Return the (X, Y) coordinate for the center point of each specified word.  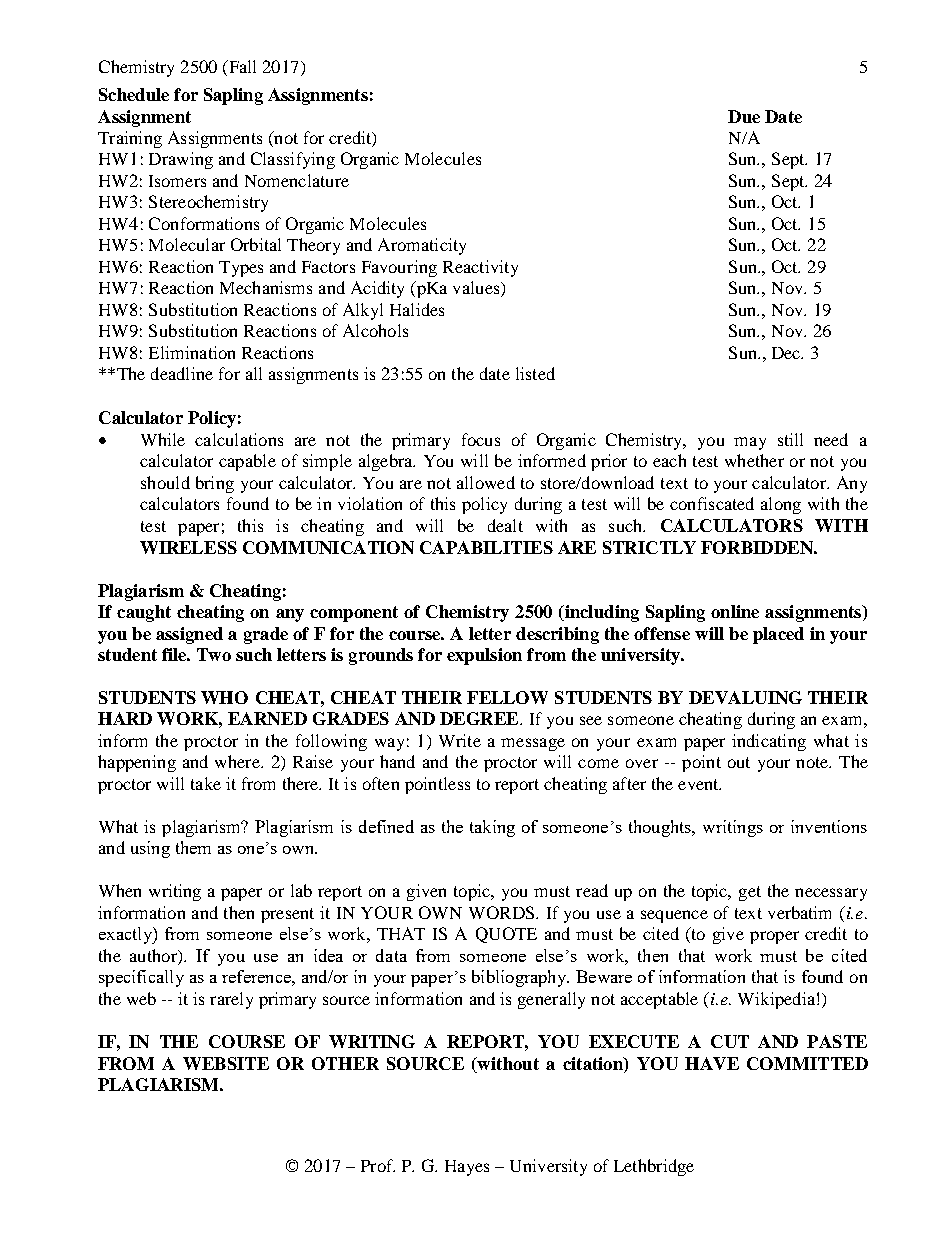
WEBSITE (226, 1063)
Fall (241, 66)
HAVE (712, 1063)
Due (744, 116)
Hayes (467, 1168)
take (206, 783)
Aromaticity (422, 246)
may (750, 443)
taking (492, 828)
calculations (239, 439)
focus (481, 439)
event (699, 784)
